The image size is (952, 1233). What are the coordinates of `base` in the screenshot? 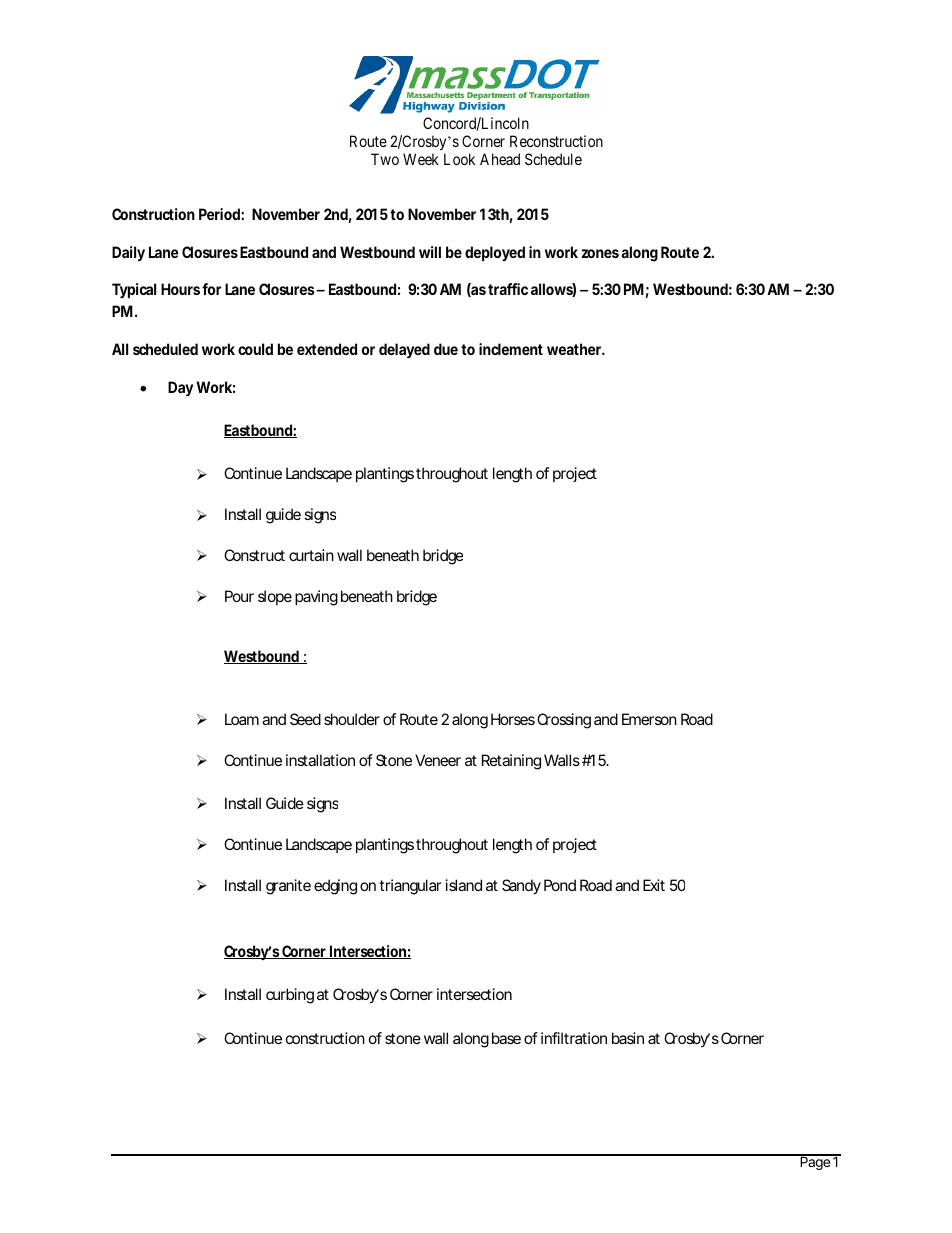 It's located at (506, 1038).
